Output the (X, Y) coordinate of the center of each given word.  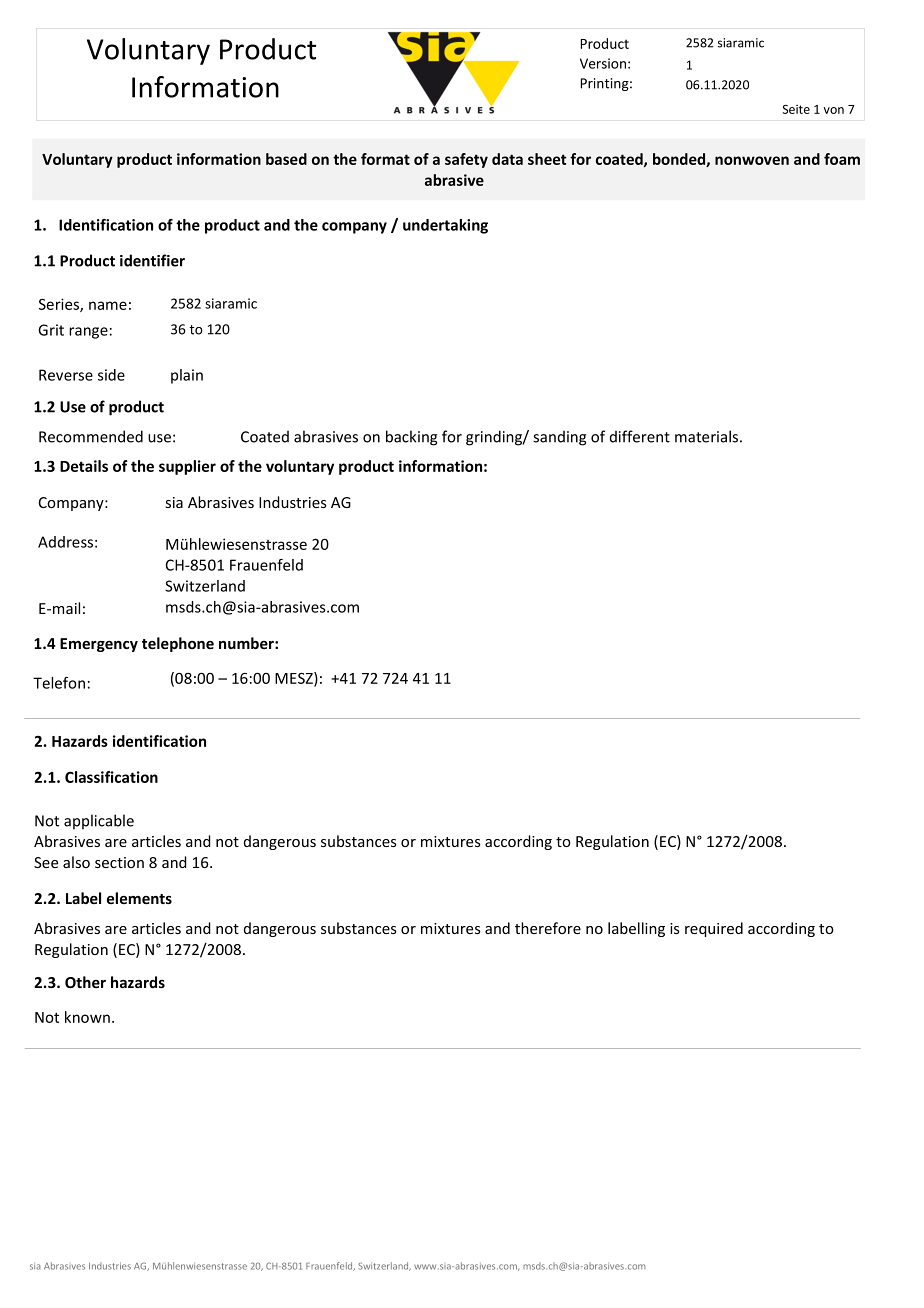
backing (411, 438)
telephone (178, 644)
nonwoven (752, 160)
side (111, 375)
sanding (559, 438)
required (714, 929)
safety (466, 160)
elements (139, 898)
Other (85, 982)
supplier (187, 467)
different (640, 436)
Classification (111, 777)
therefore (548, 928)
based (286, 159)
